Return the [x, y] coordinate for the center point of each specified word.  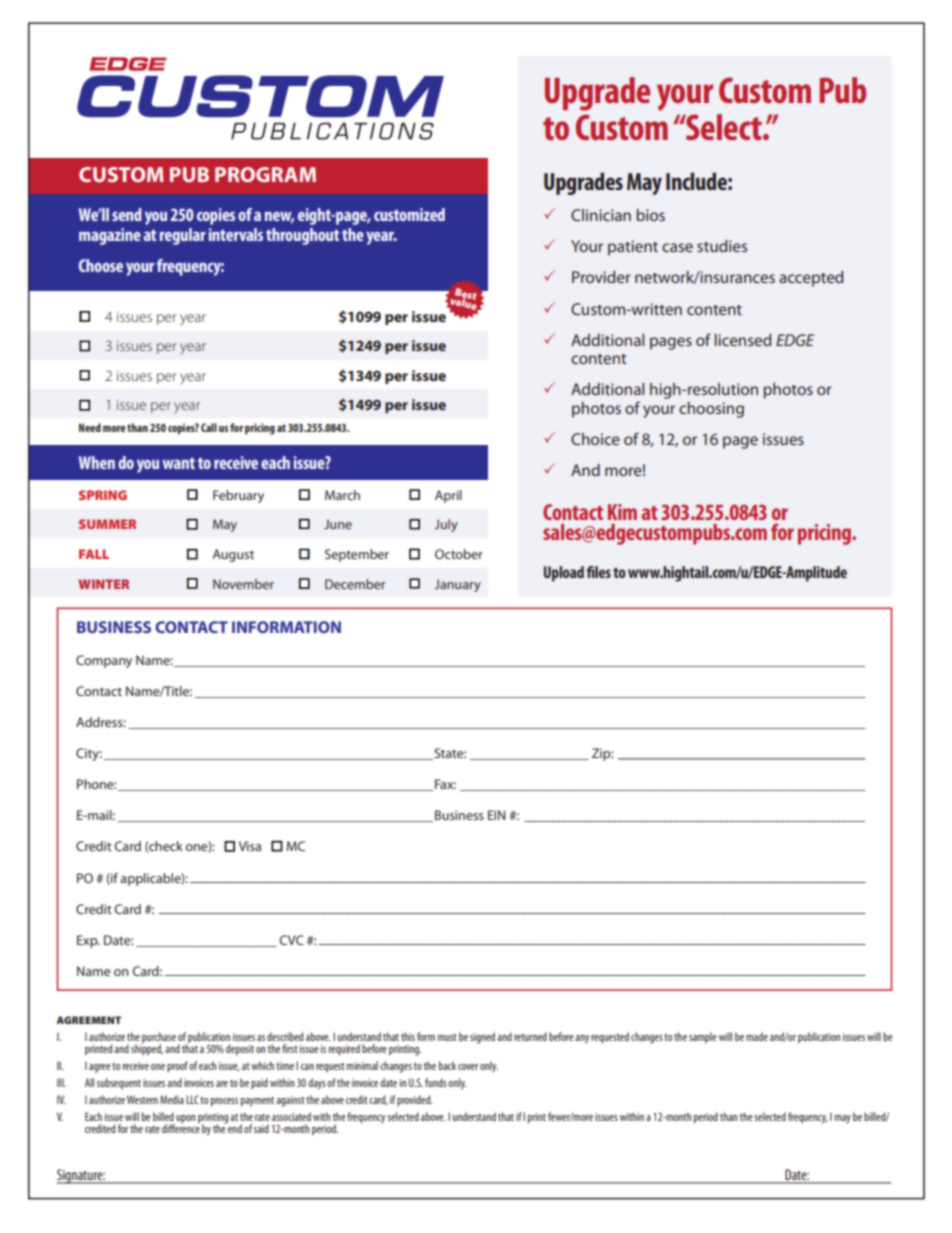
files [598, 572]
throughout [303, 236]
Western [142, 1099]
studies [722, 246]
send [127, 214]
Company [104, 661]
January [457, 585]
